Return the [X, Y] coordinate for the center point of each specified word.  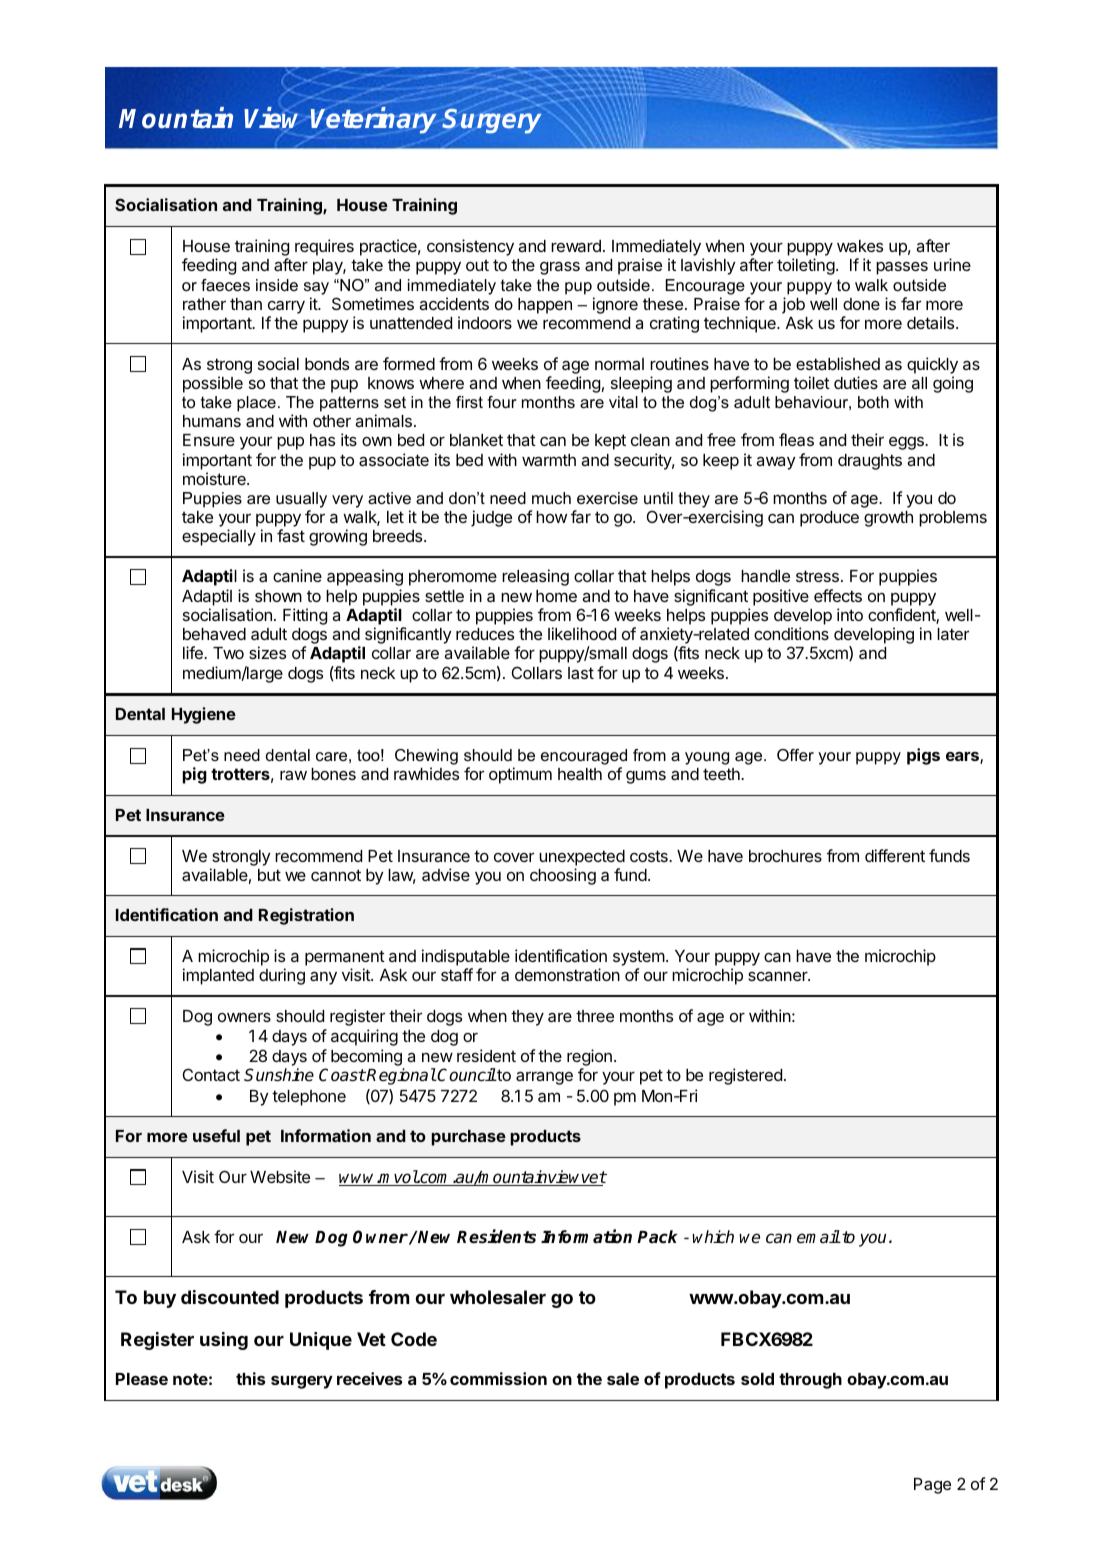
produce [829, 519]
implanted [218, 976]
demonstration [567, 974]
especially [219, 537]
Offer [795, 755]
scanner [779, 976]
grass [560, 268]
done [861, 304]
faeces [225, 285]
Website [280, 1176]
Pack [657, 1237]
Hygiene [204, 715]
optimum [520, 775]
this [250, 1378]
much [551, 498]
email [818, 1237]
